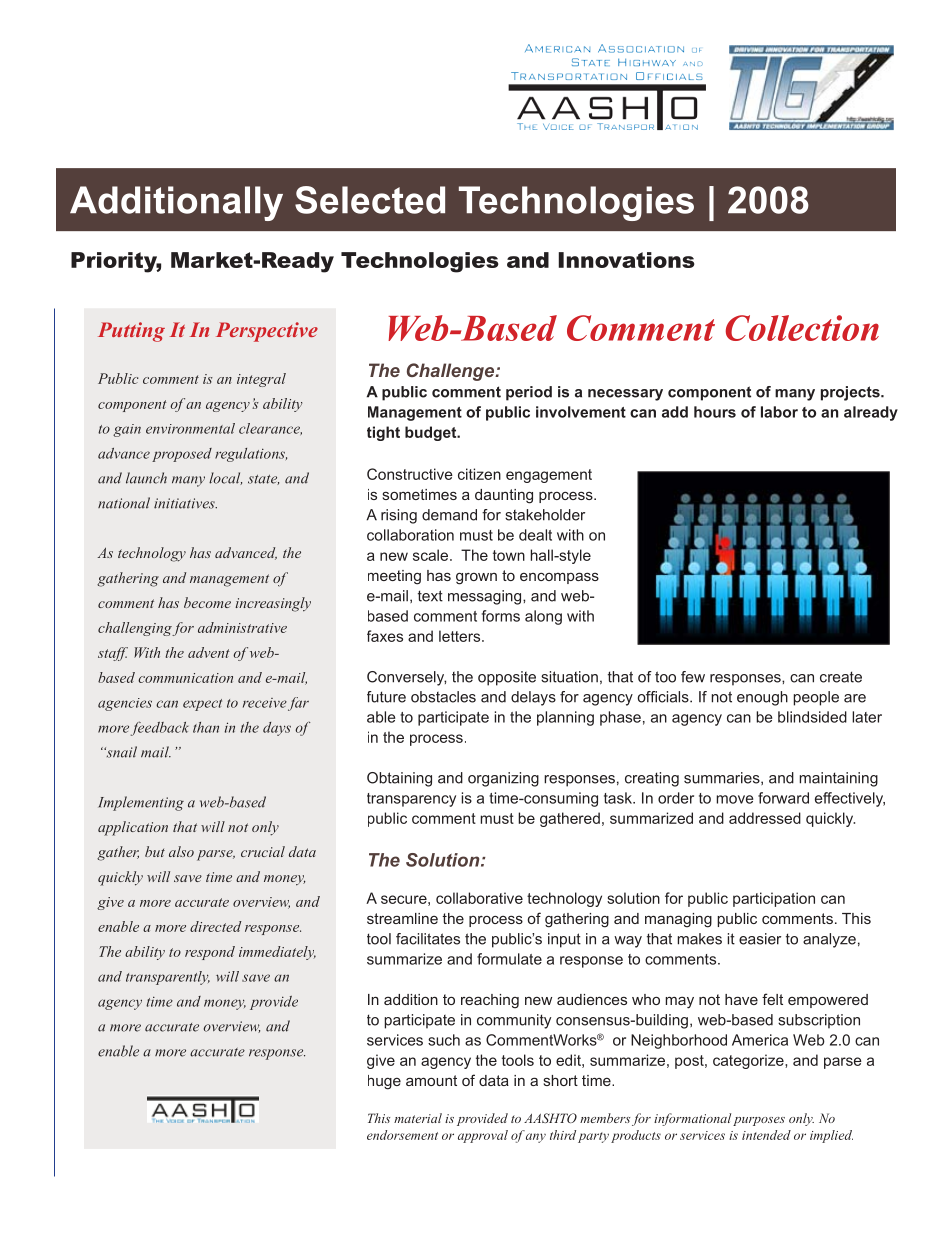 Image resolution: width=952 pixels, height=1233 pixels. I want to click on huge, so click(384, 1082).
